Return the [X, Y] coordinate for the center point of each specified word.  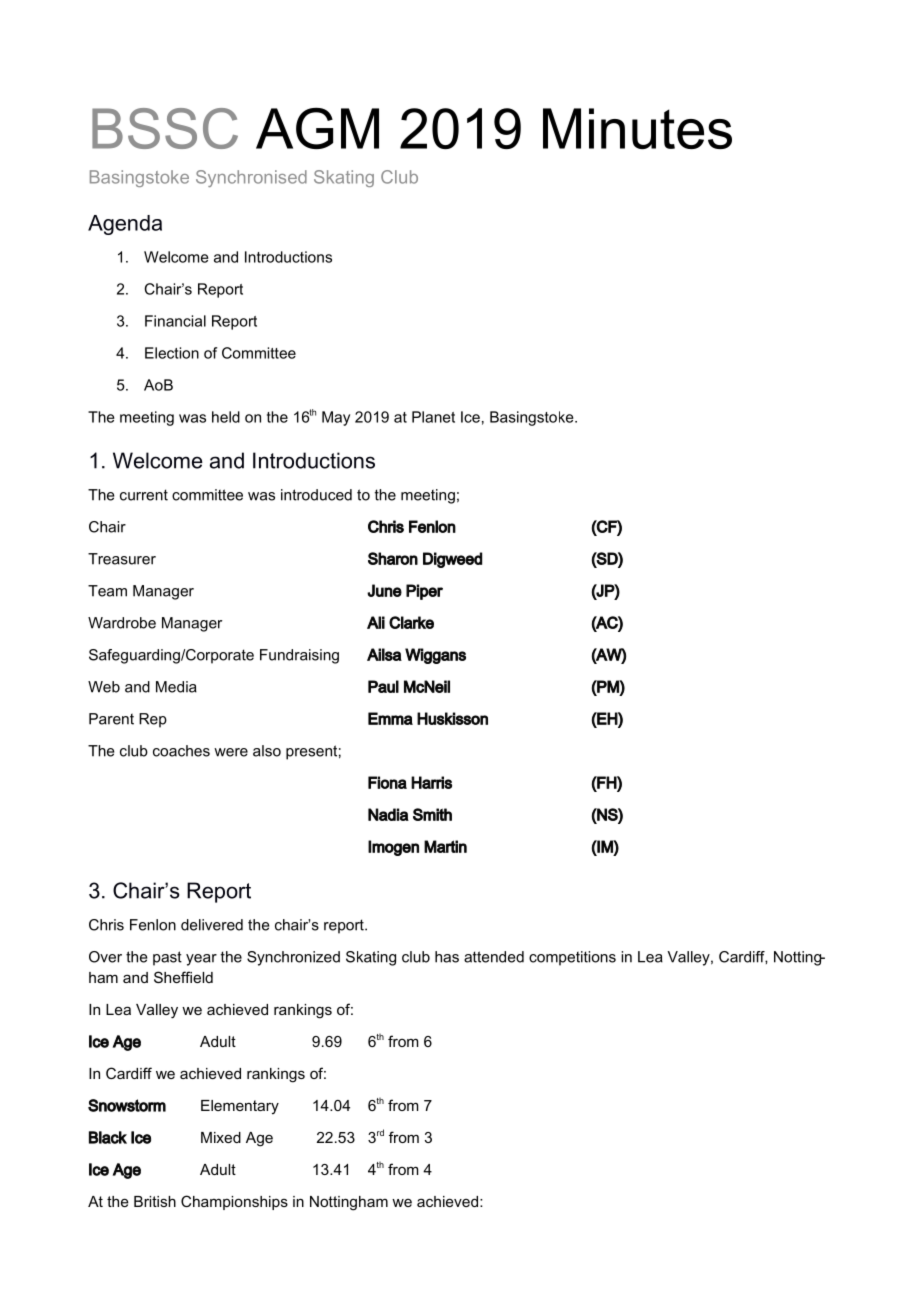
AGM [317, 128]
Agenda [125, 225]
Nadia [388, 814]
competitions [572, 958]
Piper [424, 592]
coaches [181, 751]
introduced [316, 495]
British [155, 1201]
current [144, 495]
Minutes [637, 128]
